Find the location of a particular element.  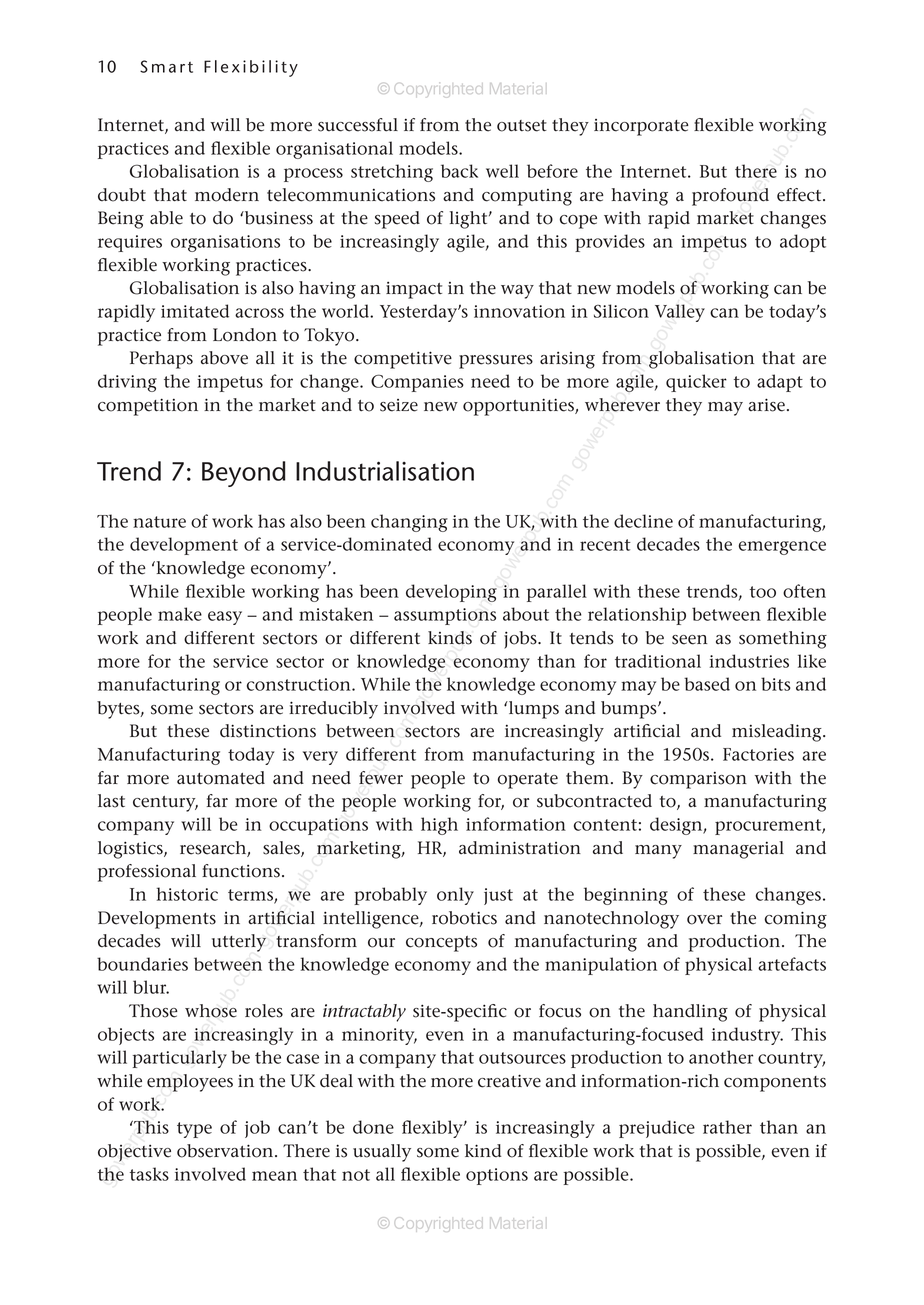

emergence is located at coordinates (782, 548).
